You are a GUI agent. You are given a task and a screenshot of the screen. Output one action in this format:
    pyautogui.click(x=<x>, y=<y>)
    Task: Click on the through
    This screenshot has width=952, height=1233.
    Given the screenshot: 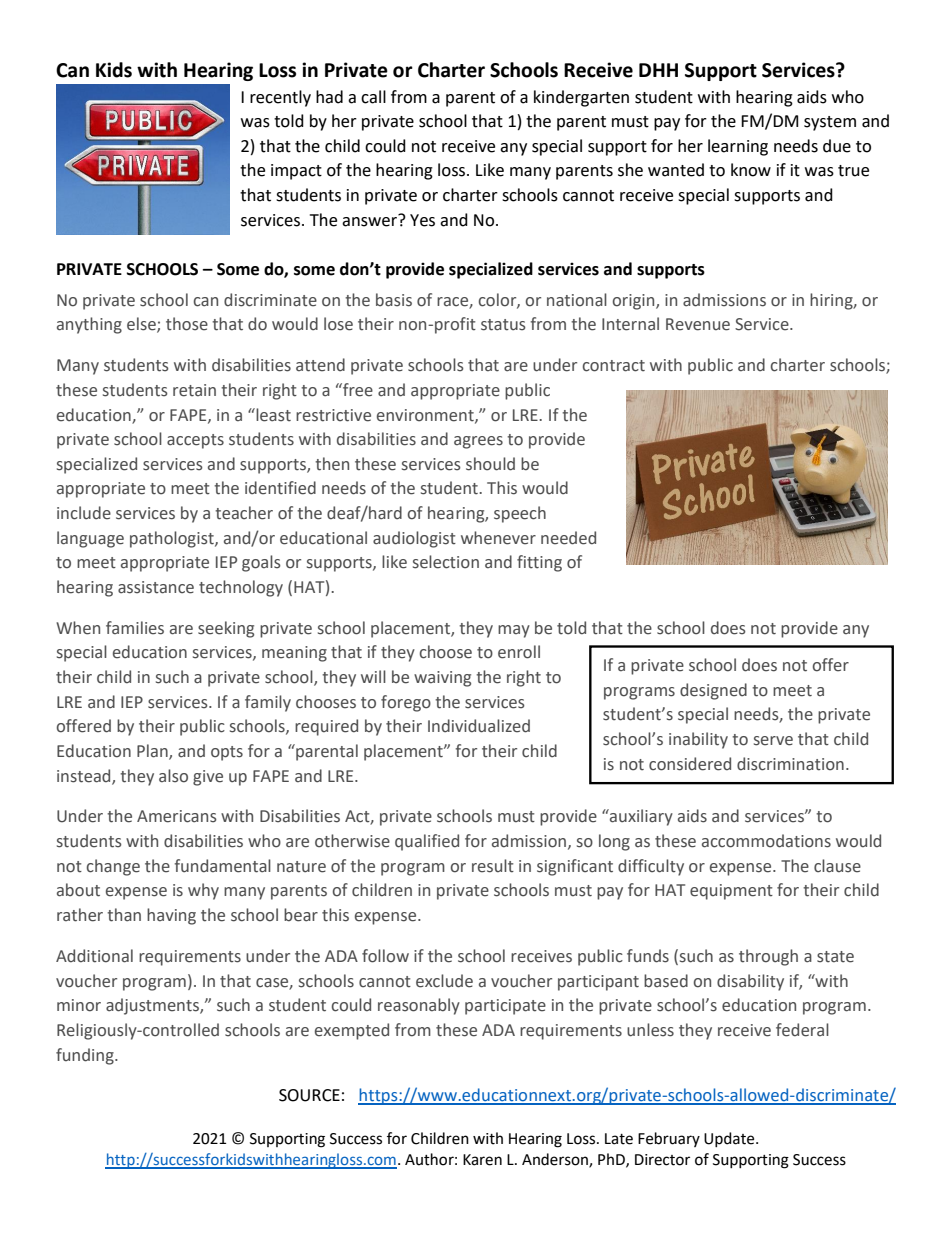 What is the action you would take?
    pyautogui.click(x=768, y=957)
